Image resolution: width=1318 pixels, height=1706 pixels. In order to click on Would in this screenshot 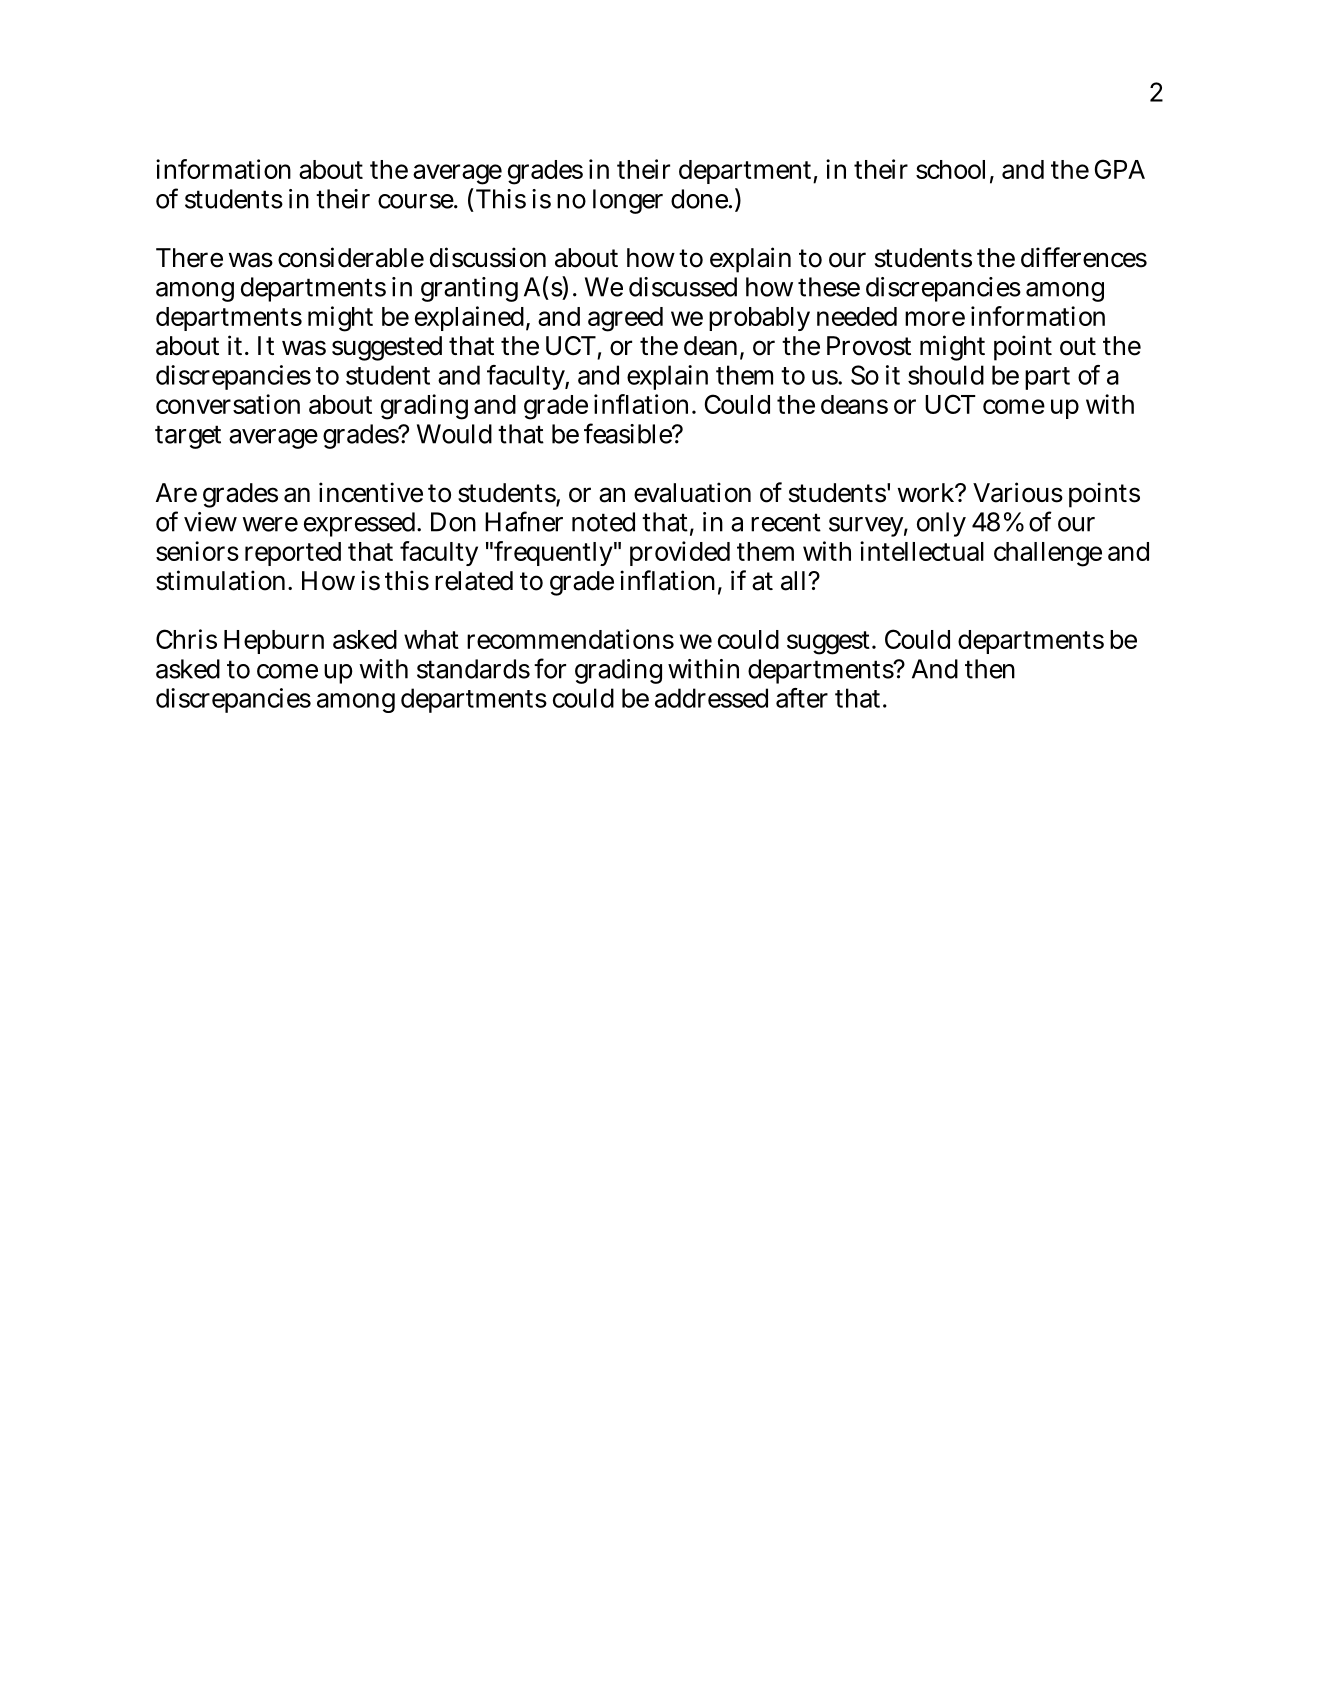, I will do `click(454, 434)`.
